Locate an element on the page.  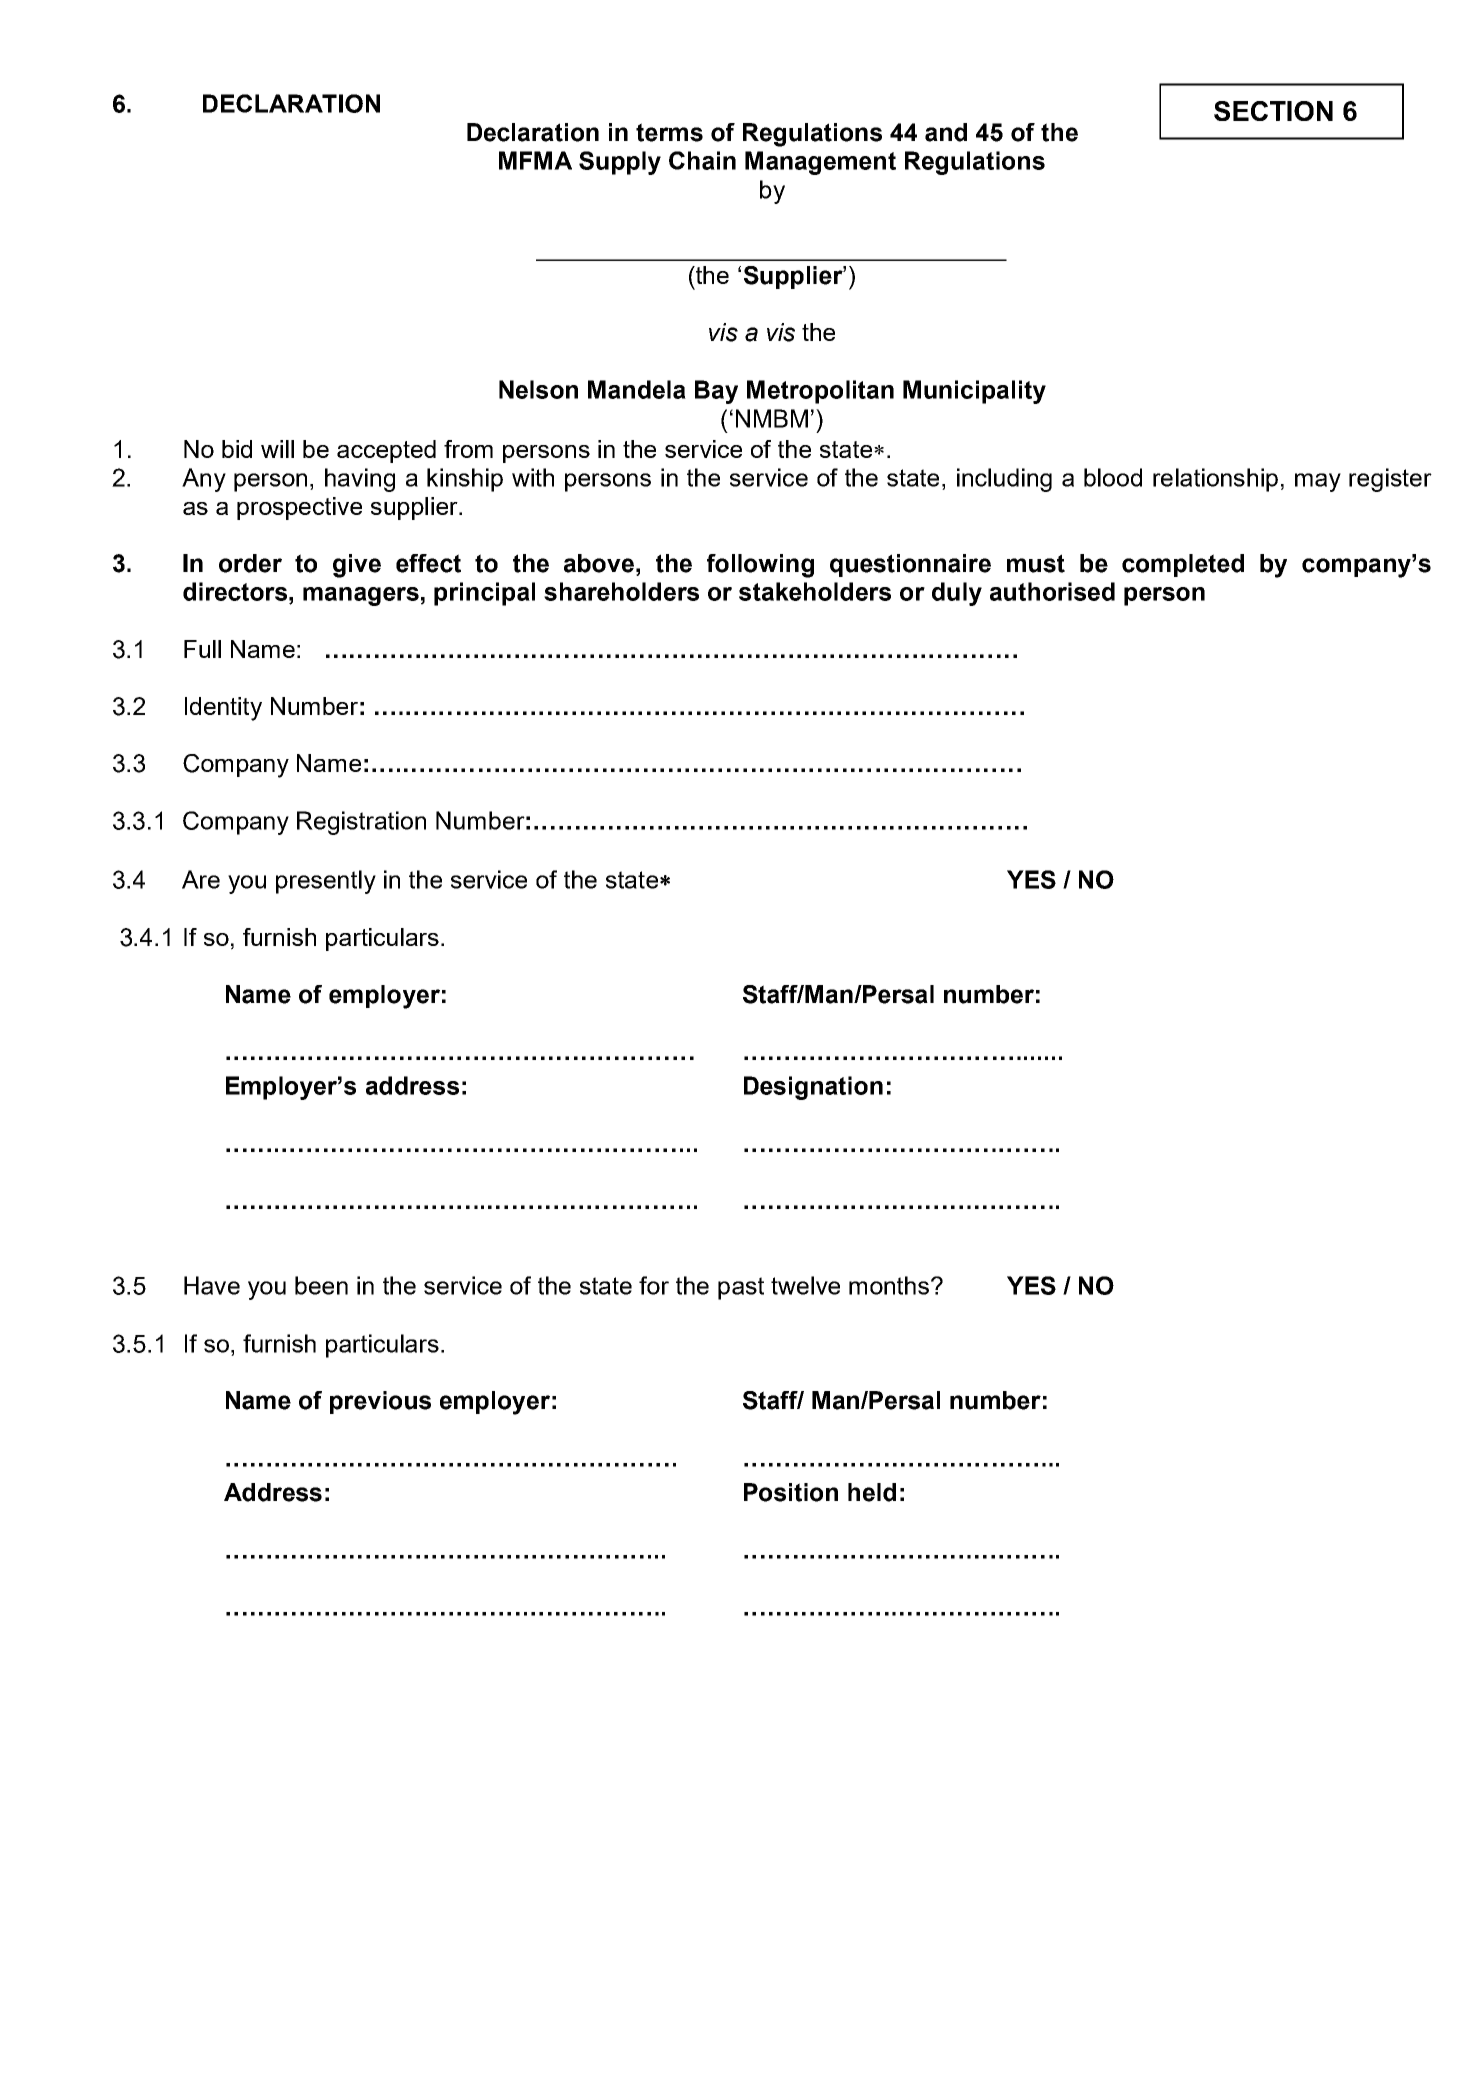
SECTION is located at coordinates (1273, 111).
